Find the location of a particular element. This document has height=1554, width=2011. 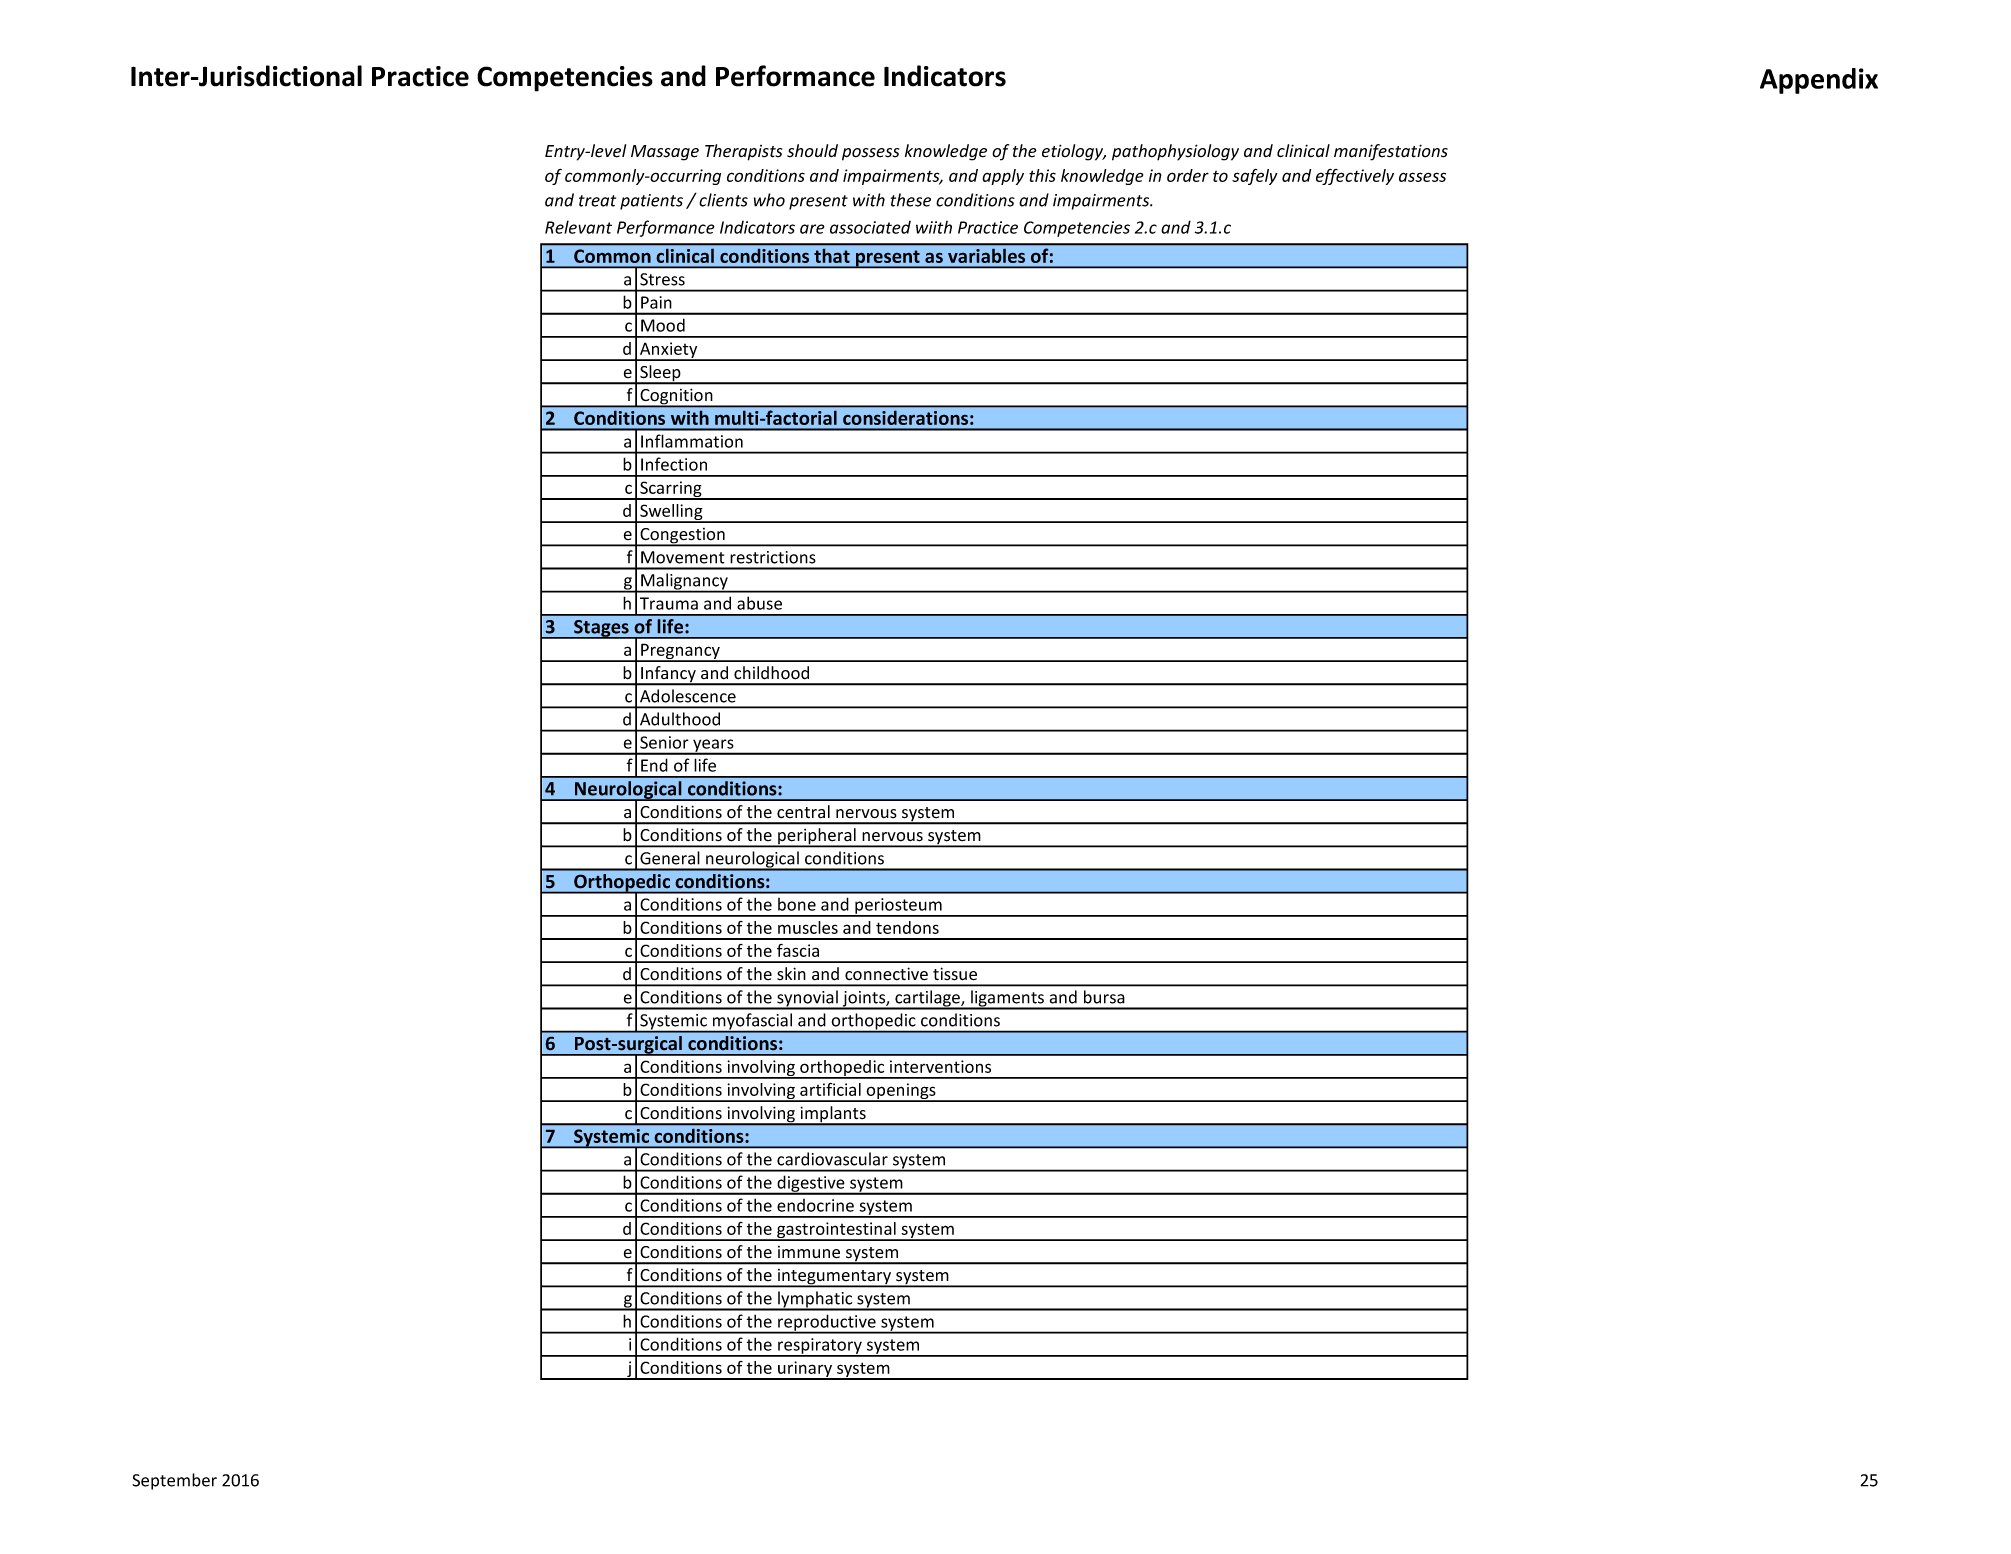

Senior is located at coordinates (664, 742).
